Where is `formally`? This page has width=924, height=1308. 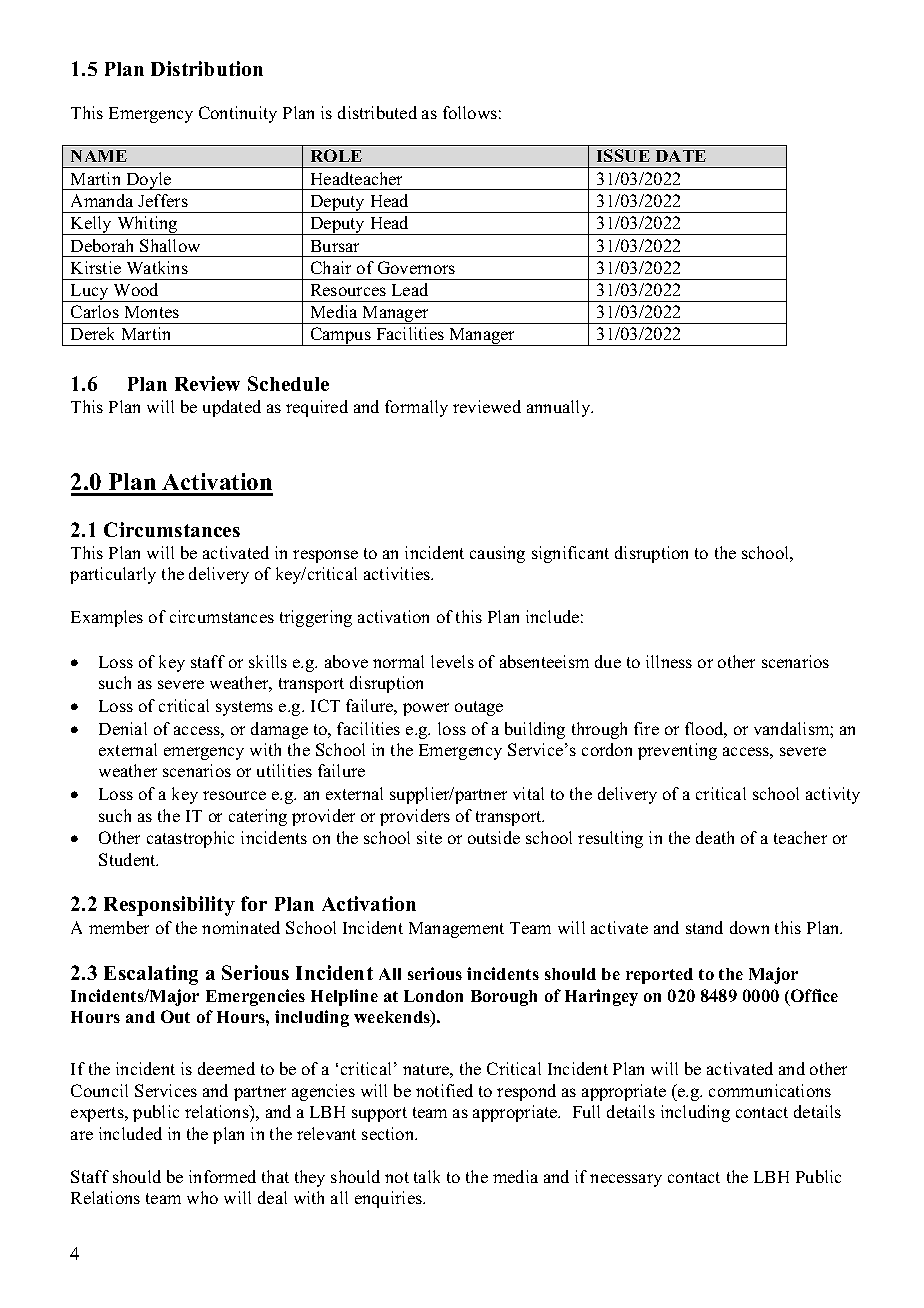 formally is located at coordinates (416, 408).
